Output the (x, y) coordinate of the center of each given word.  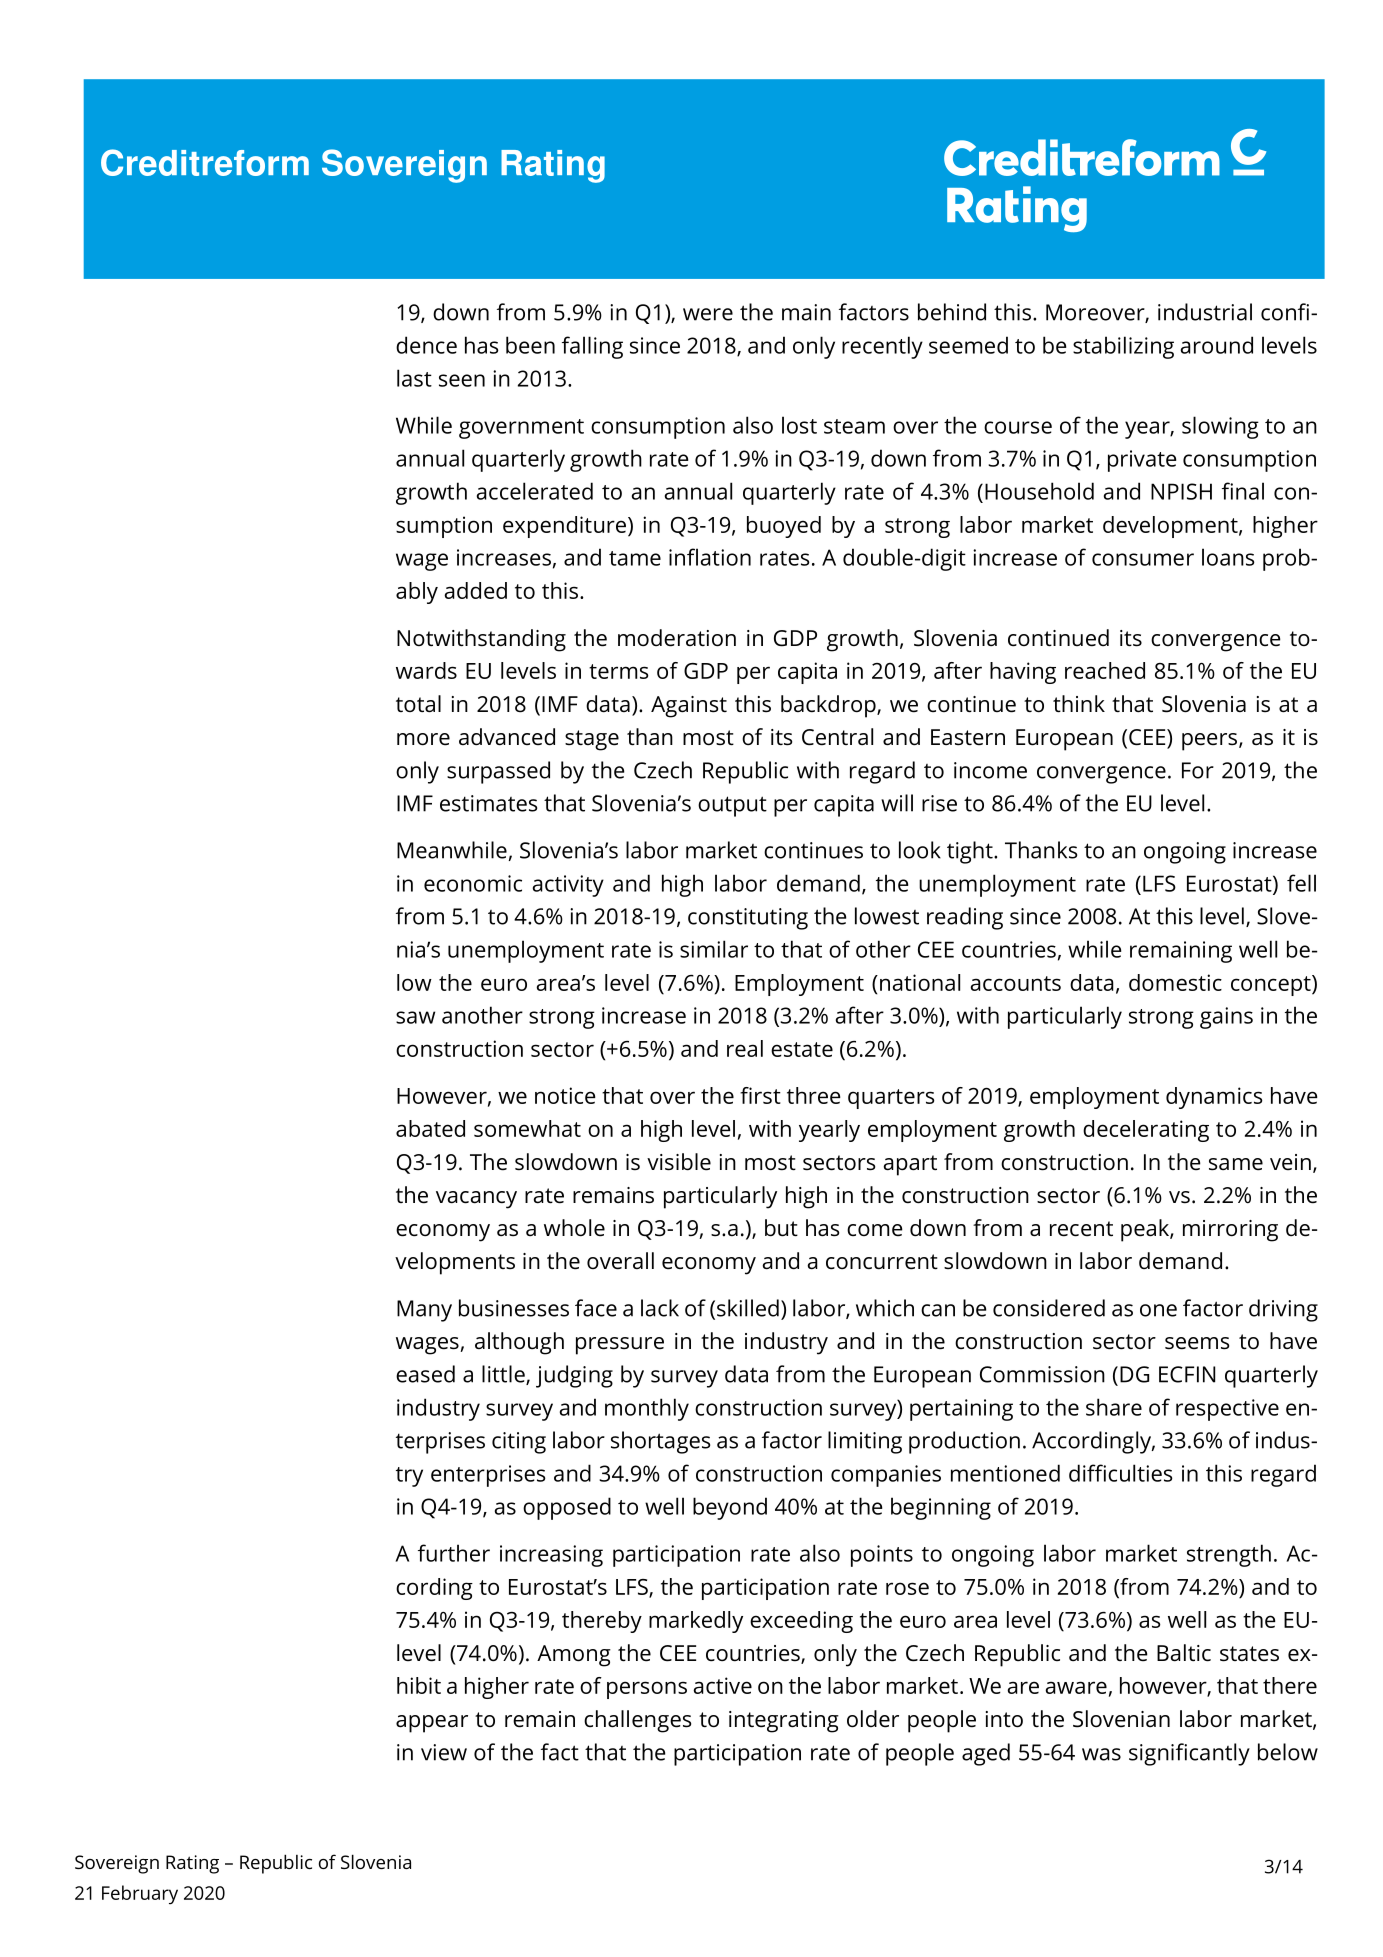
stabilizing (1123, 347)
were (708, 314)
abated (430, 1128)
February (140, 1894)
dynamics (1214, 1098)
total (418, 704)
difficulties (1121, 1473)
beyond (730, 1508)
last (414, 378)
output (732, 806)
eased (425, 1374)
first (760, 1095)
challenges (637, 1721)
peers (1211, 742)
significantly (1189, 1754)
